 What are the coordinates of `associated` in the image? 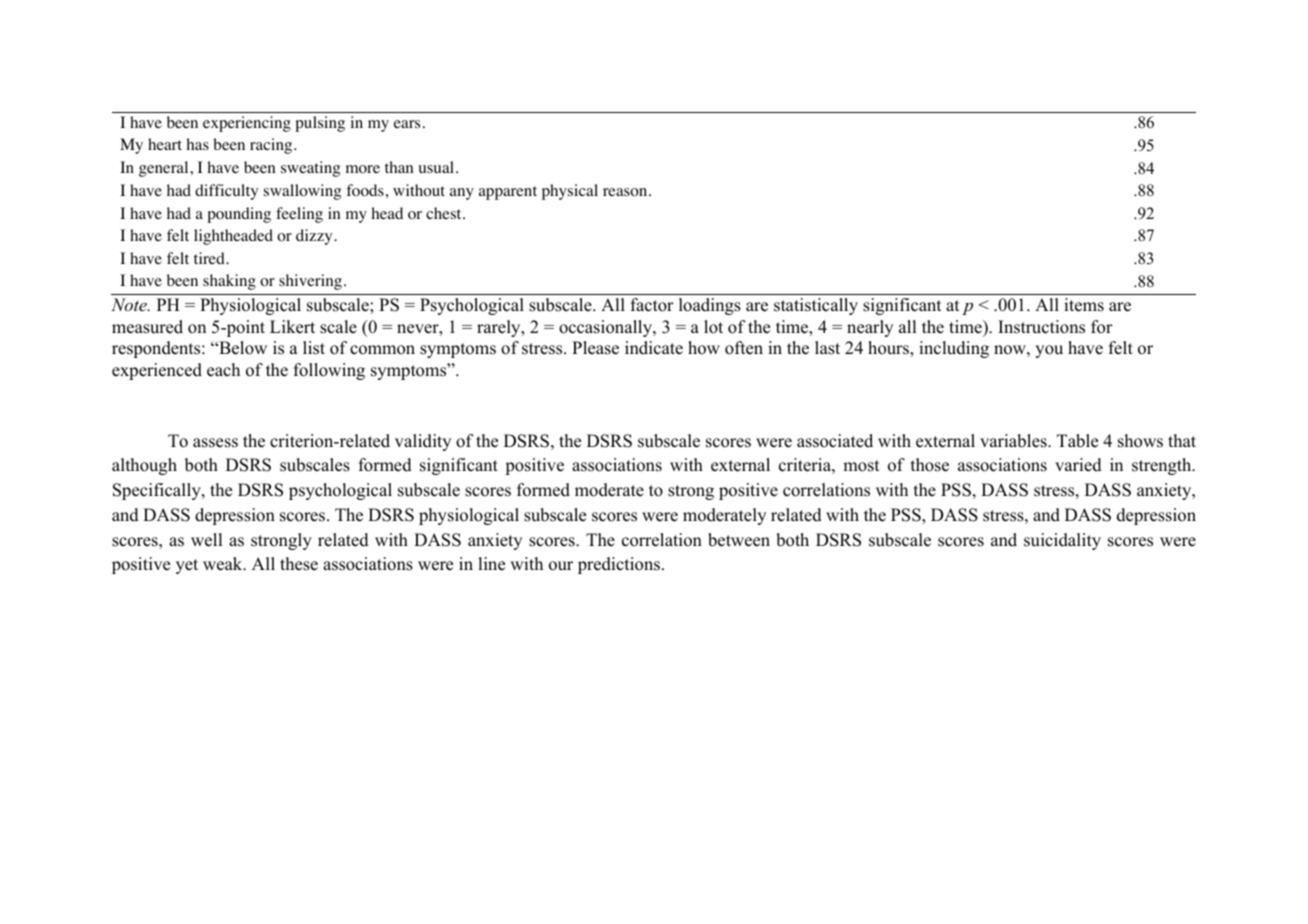 It's located at (835, 441).
